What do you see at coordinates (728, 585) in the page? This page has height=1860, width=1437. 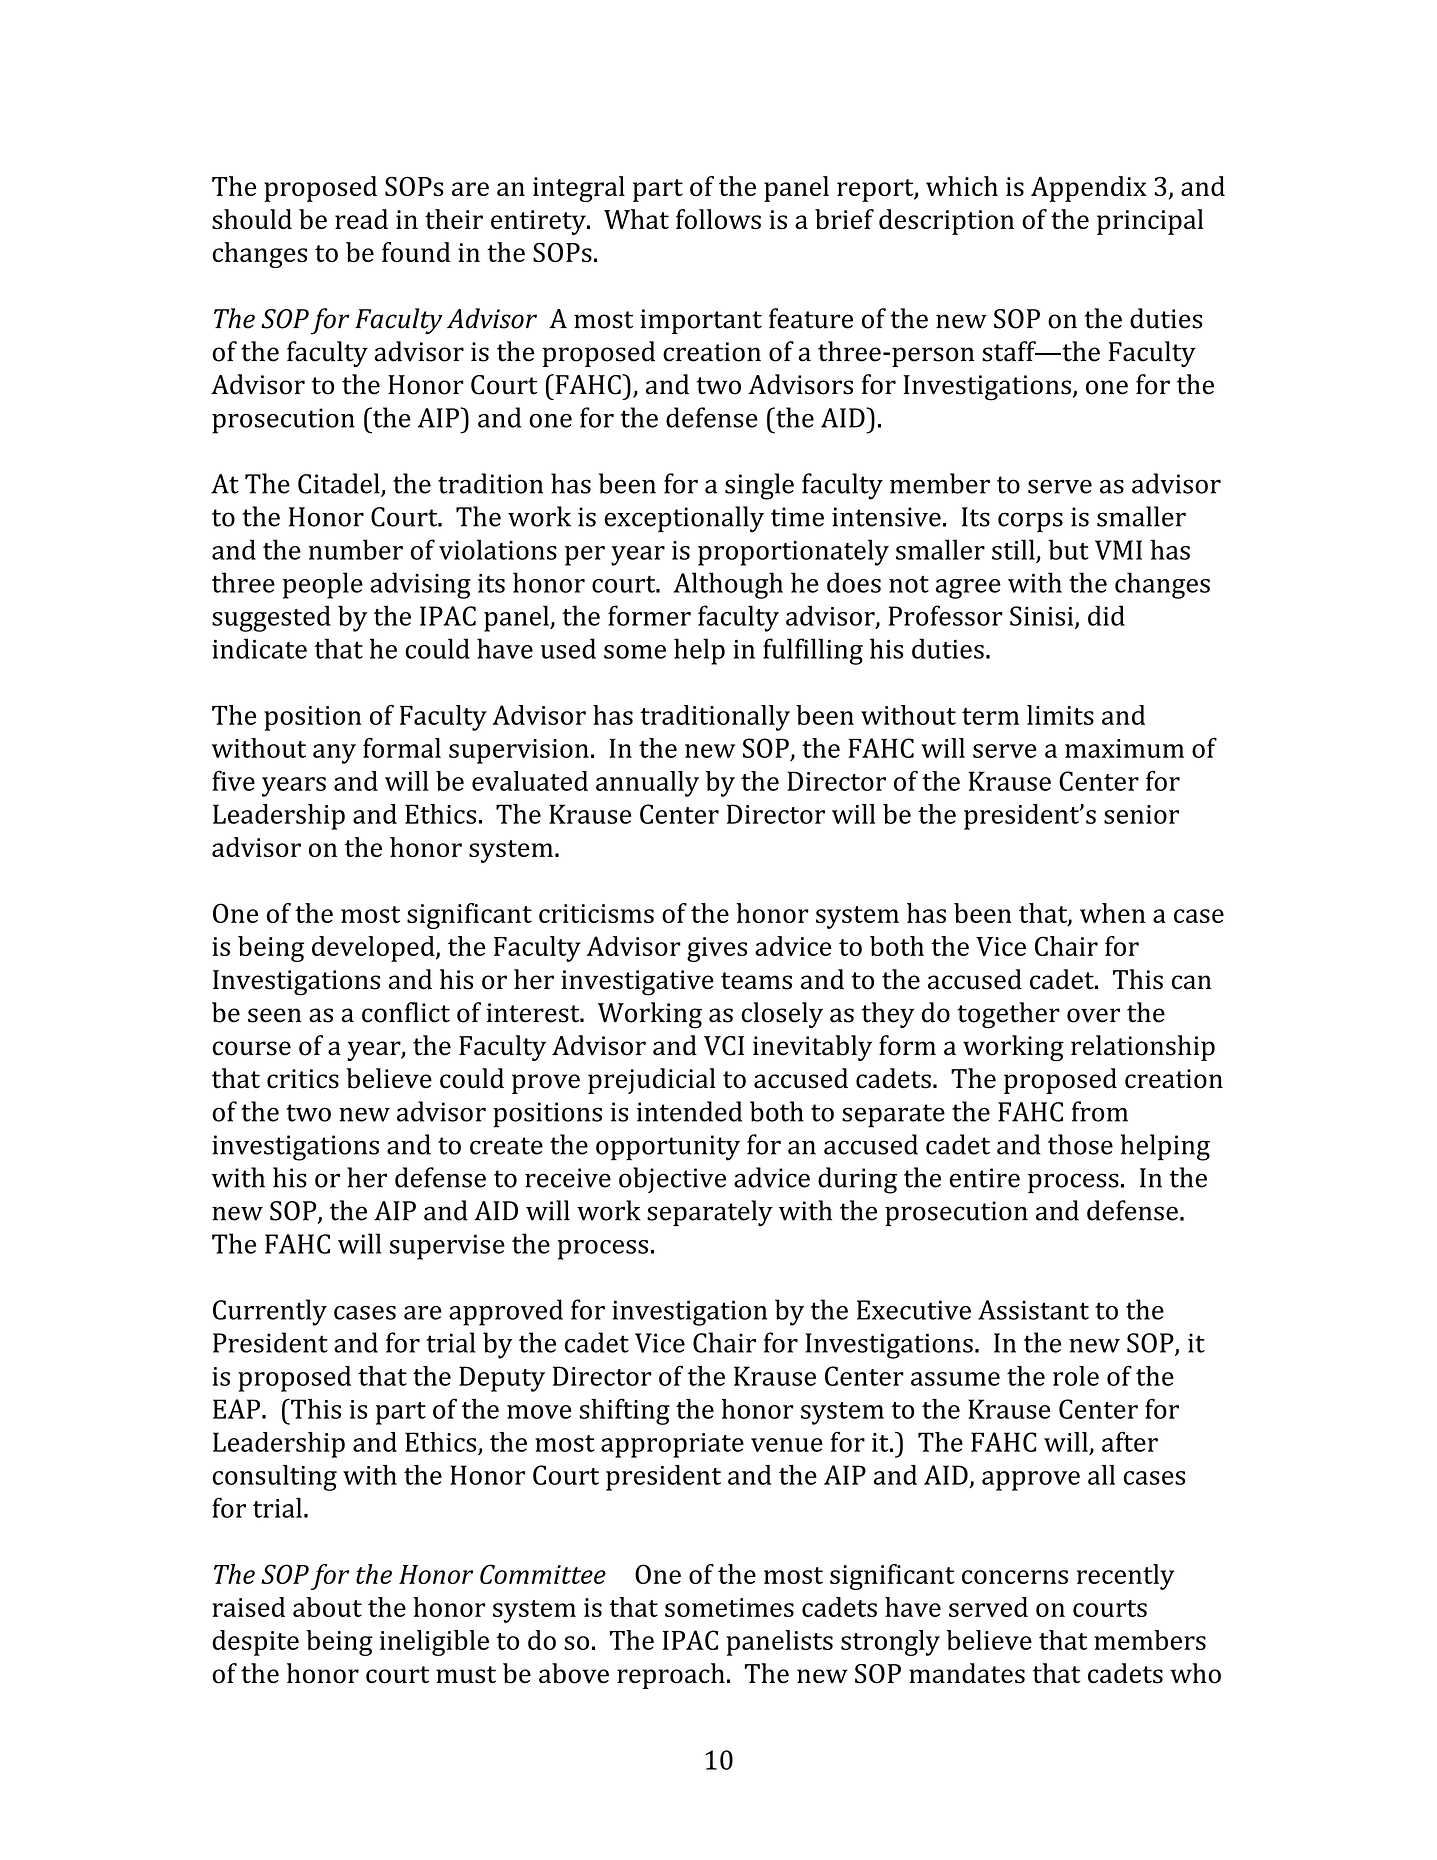 I see `Although` at bounding box center [728, 585].
